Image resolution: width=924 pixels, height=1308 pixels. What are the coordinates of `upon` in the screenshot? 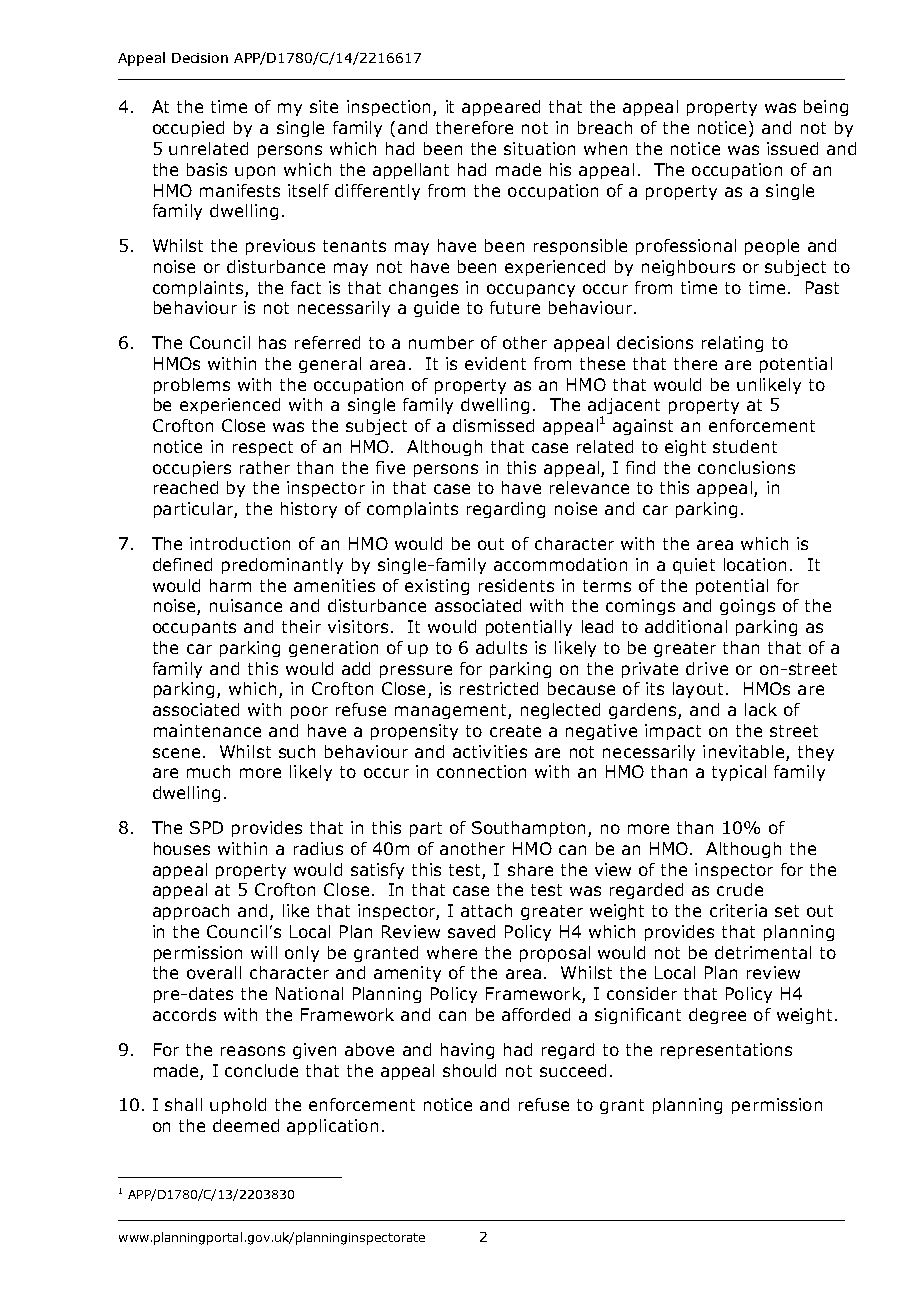 It's located at (255, 172).
